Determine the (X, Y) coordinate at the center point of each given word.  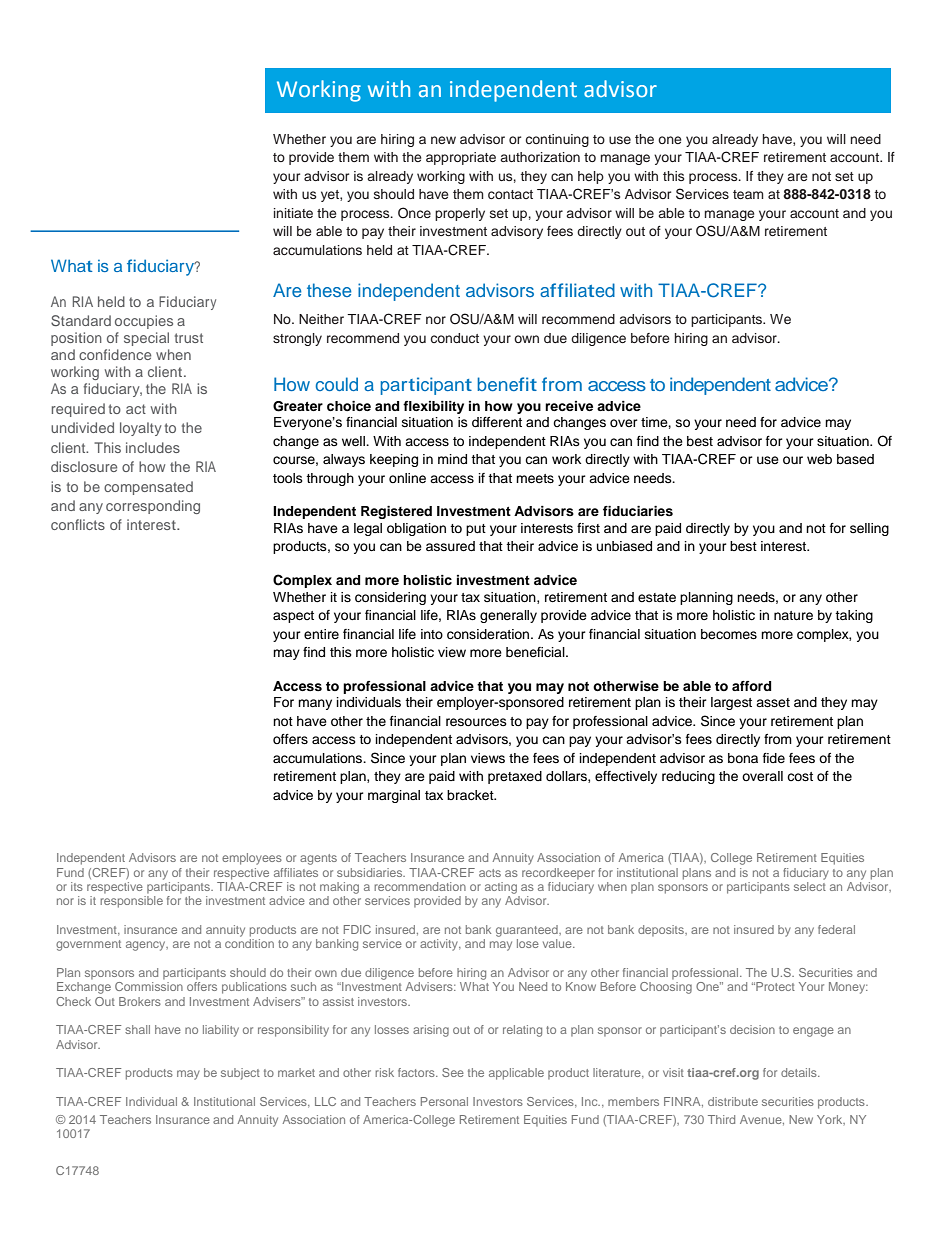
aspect (293, 617)
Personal (444, 1101)
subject (240, 1074)
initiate (293, 213)
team (748, 194)
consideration (489, 634)
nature (793, 615)
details (800, 1072)
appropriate (461, 158)
